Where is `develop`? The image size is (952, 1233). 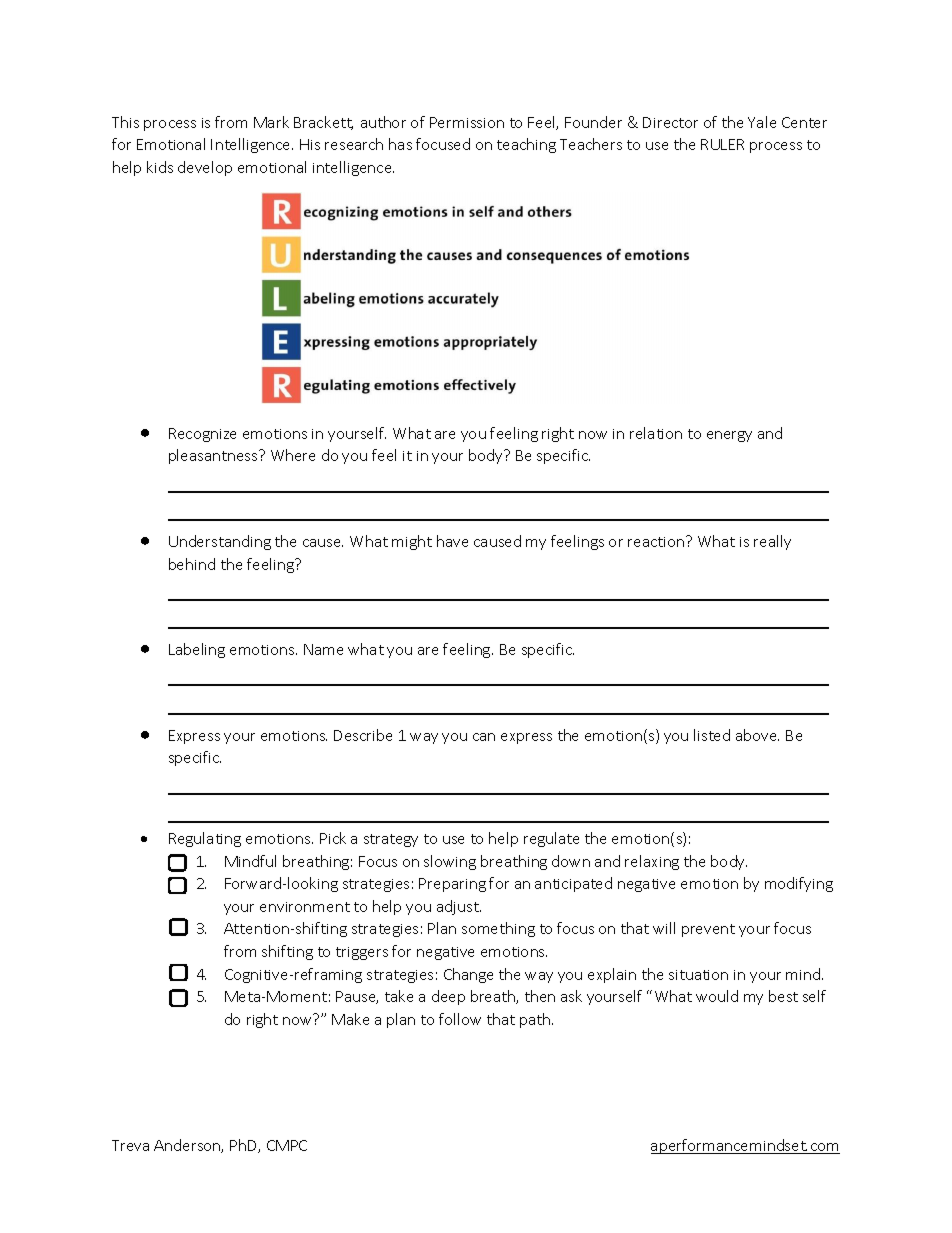 develop is located at coordinates (205, 168).
